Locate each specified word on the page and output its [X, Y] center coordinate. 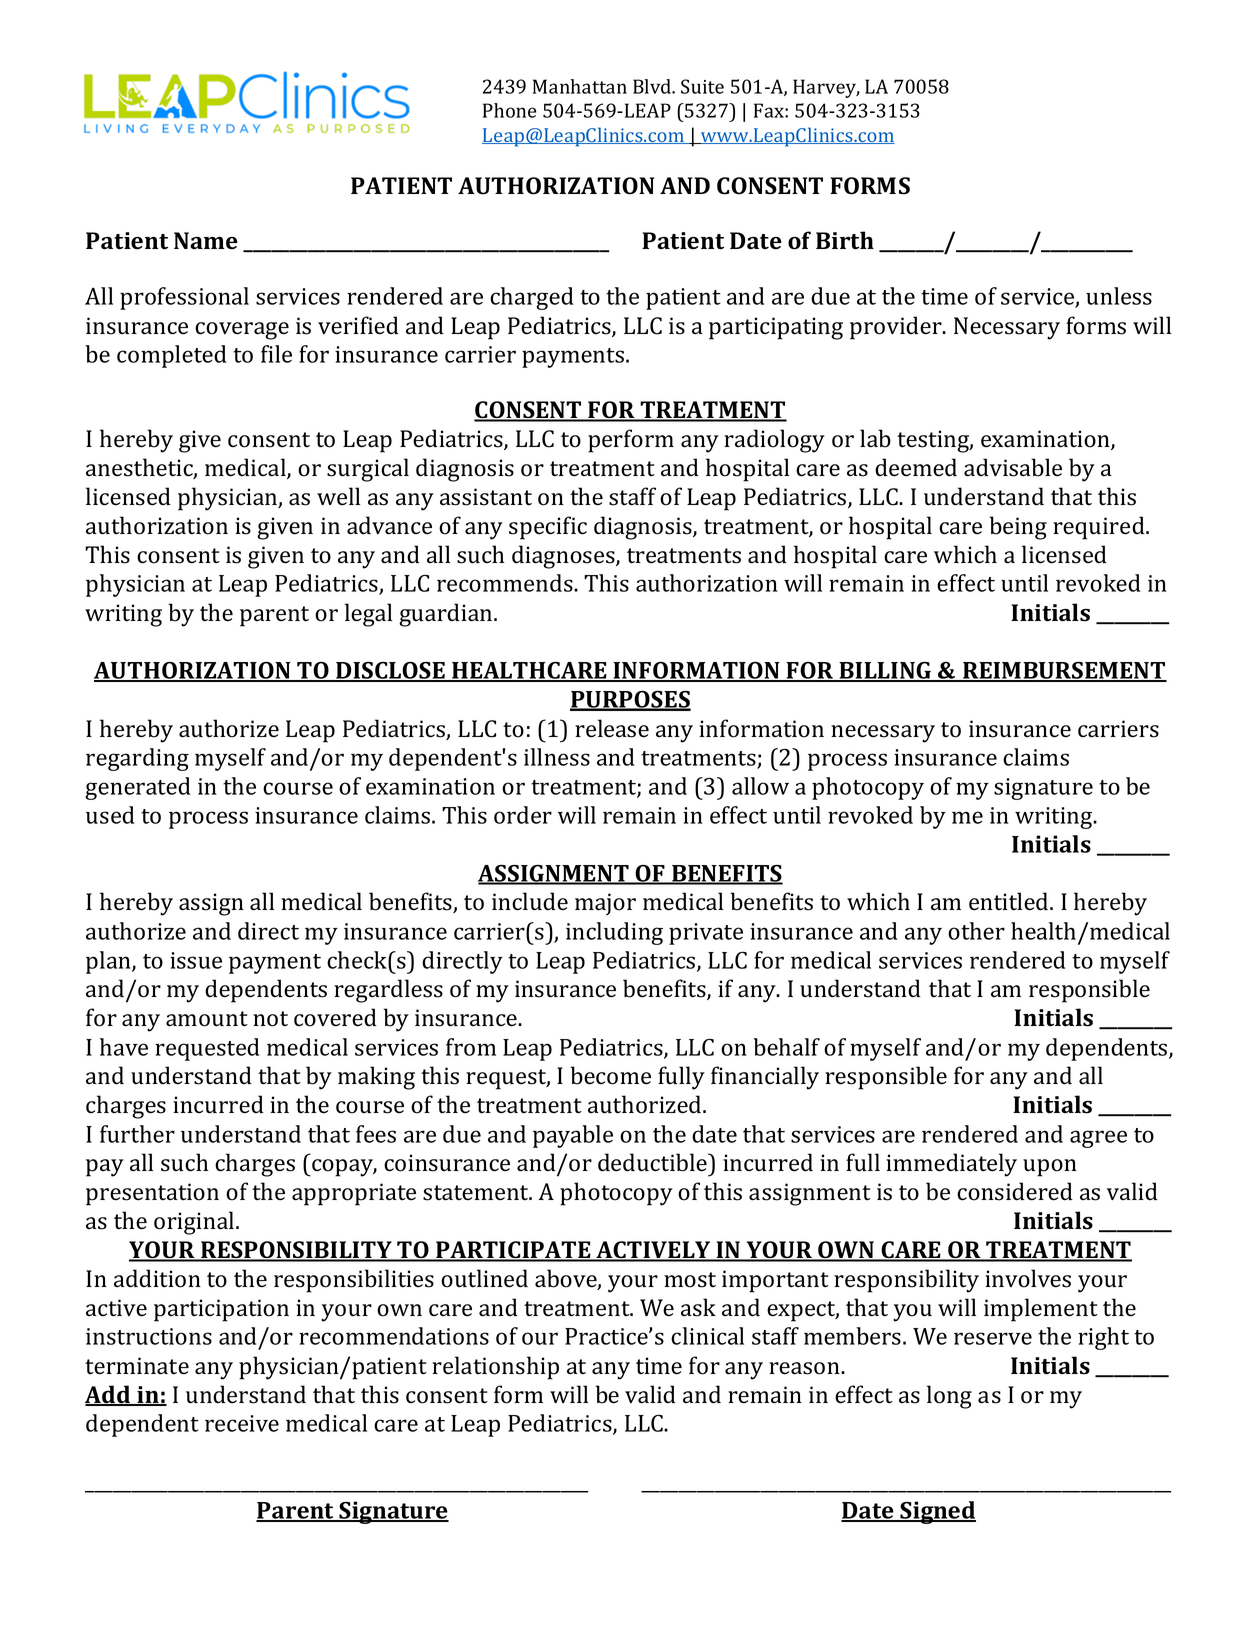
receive [242, 1423]
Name [206, 241]
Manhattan [580, 86]
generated [138, 788]
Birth [845, 240]
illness [557, 757]
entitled [1010, 901]
